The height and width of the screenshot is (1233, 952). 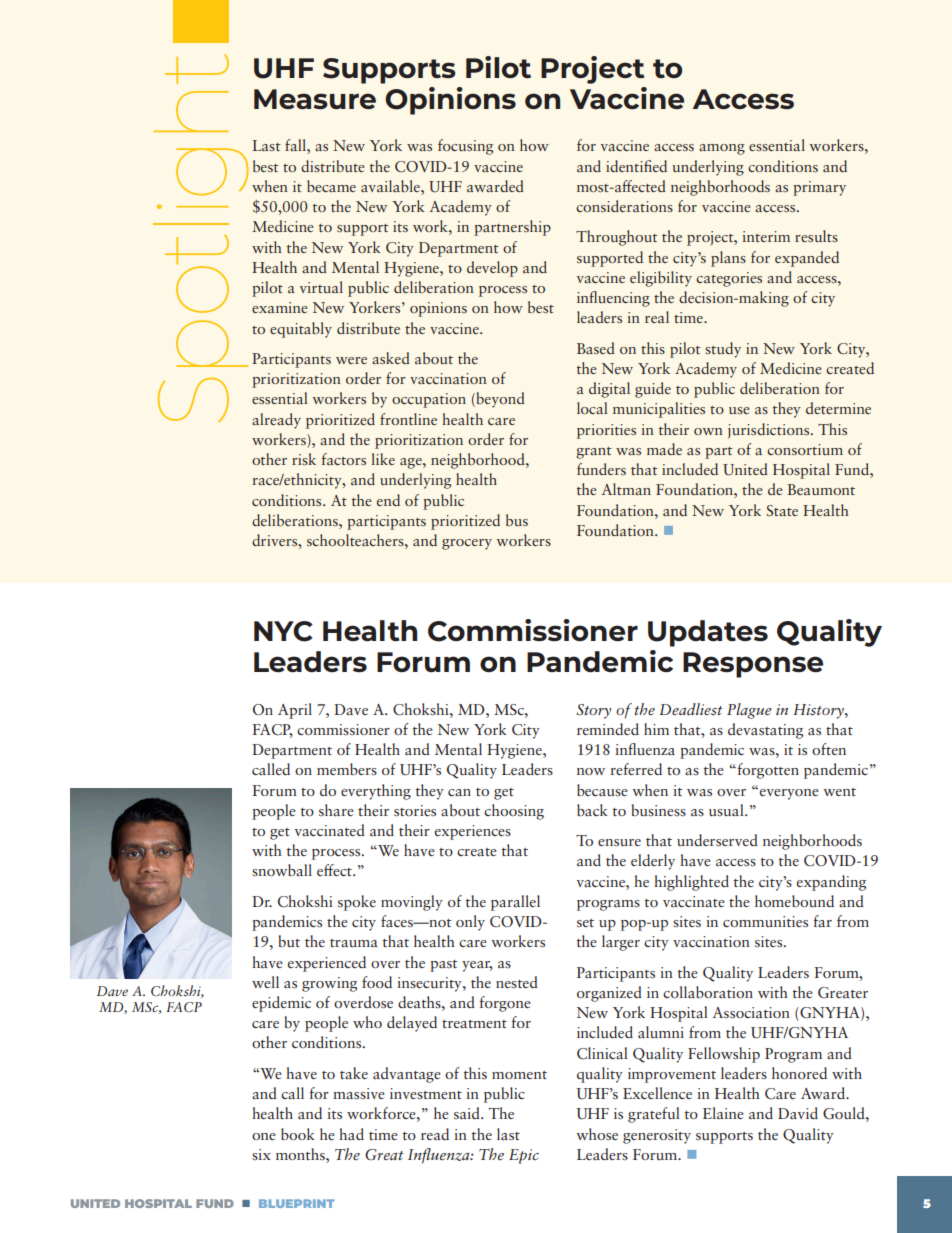 What do you see at coordinates (722, 149) in the screenshot?
I see `among` at bounding box center [722, 149].
